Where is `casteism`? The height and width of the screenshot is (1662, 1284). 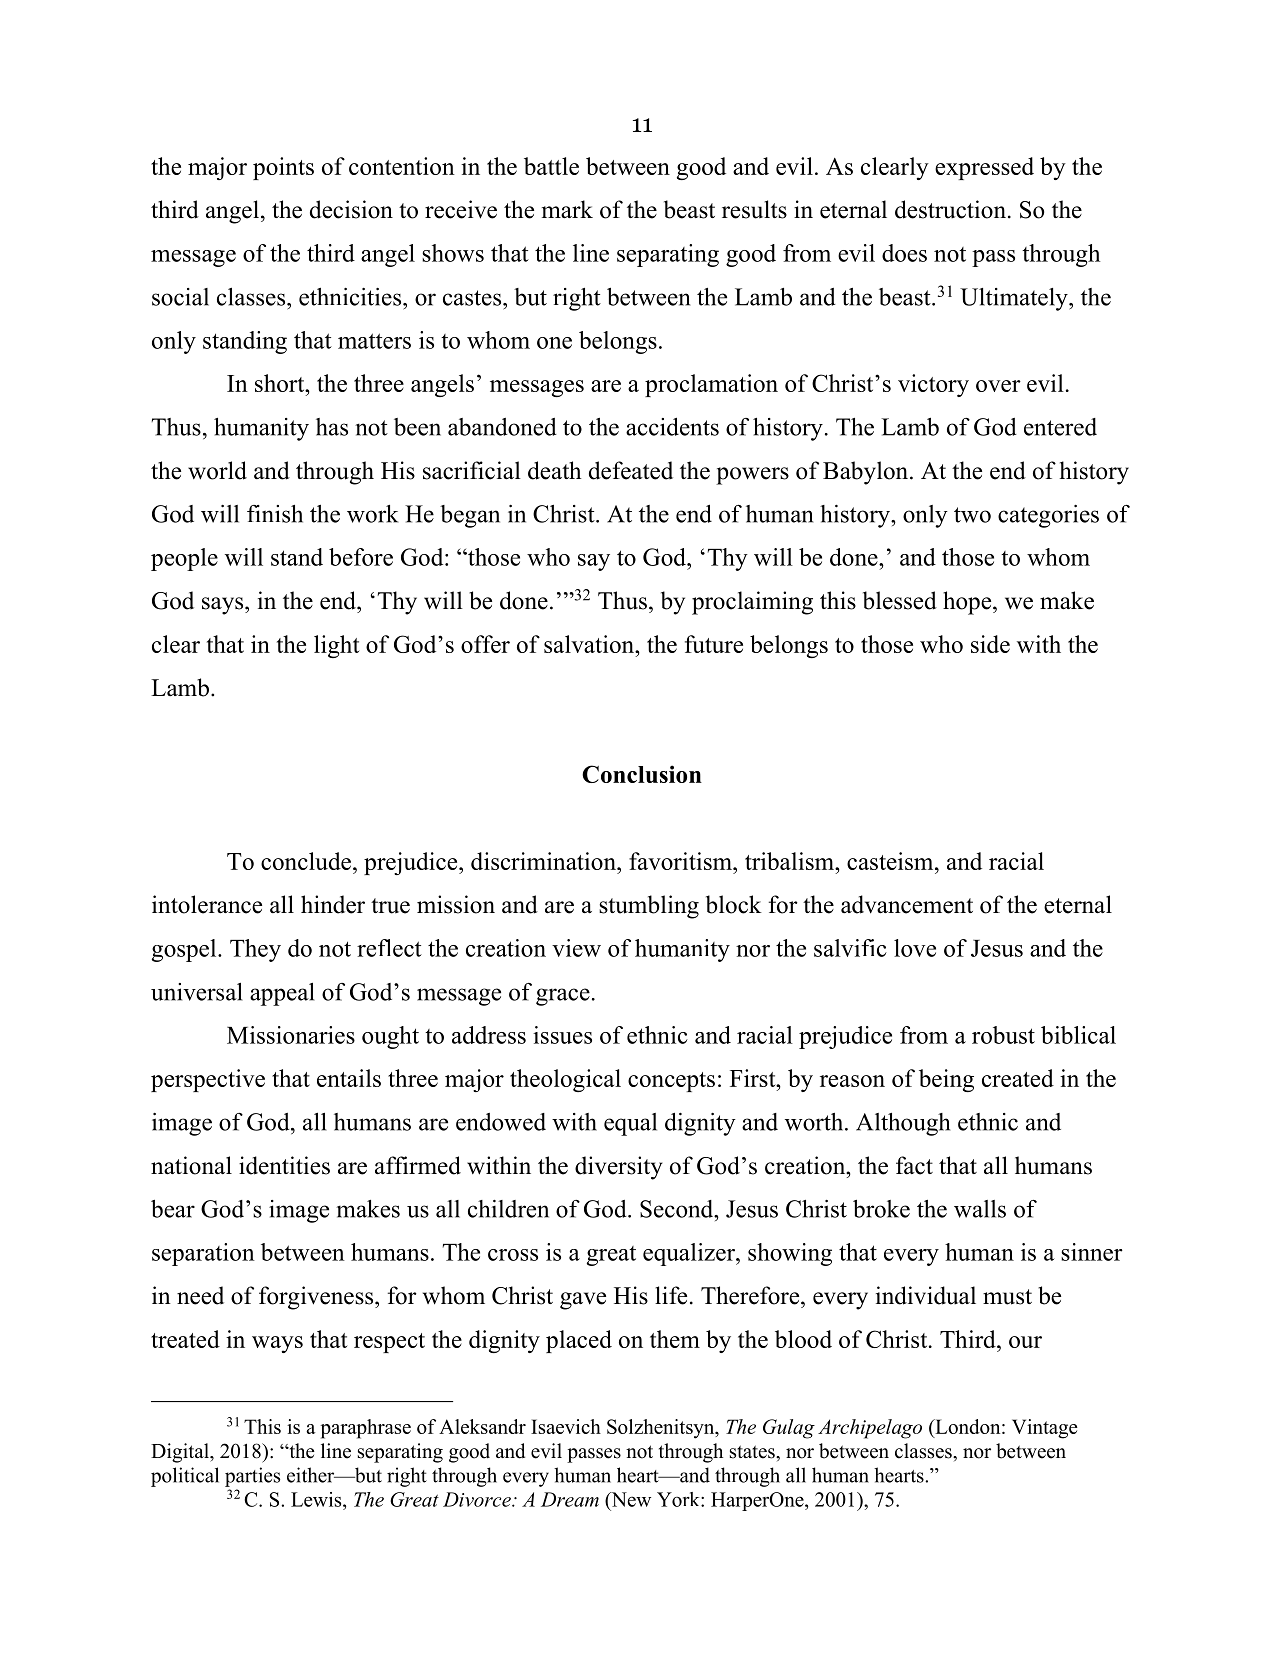 casteism is located at coordinates (891, 861).
